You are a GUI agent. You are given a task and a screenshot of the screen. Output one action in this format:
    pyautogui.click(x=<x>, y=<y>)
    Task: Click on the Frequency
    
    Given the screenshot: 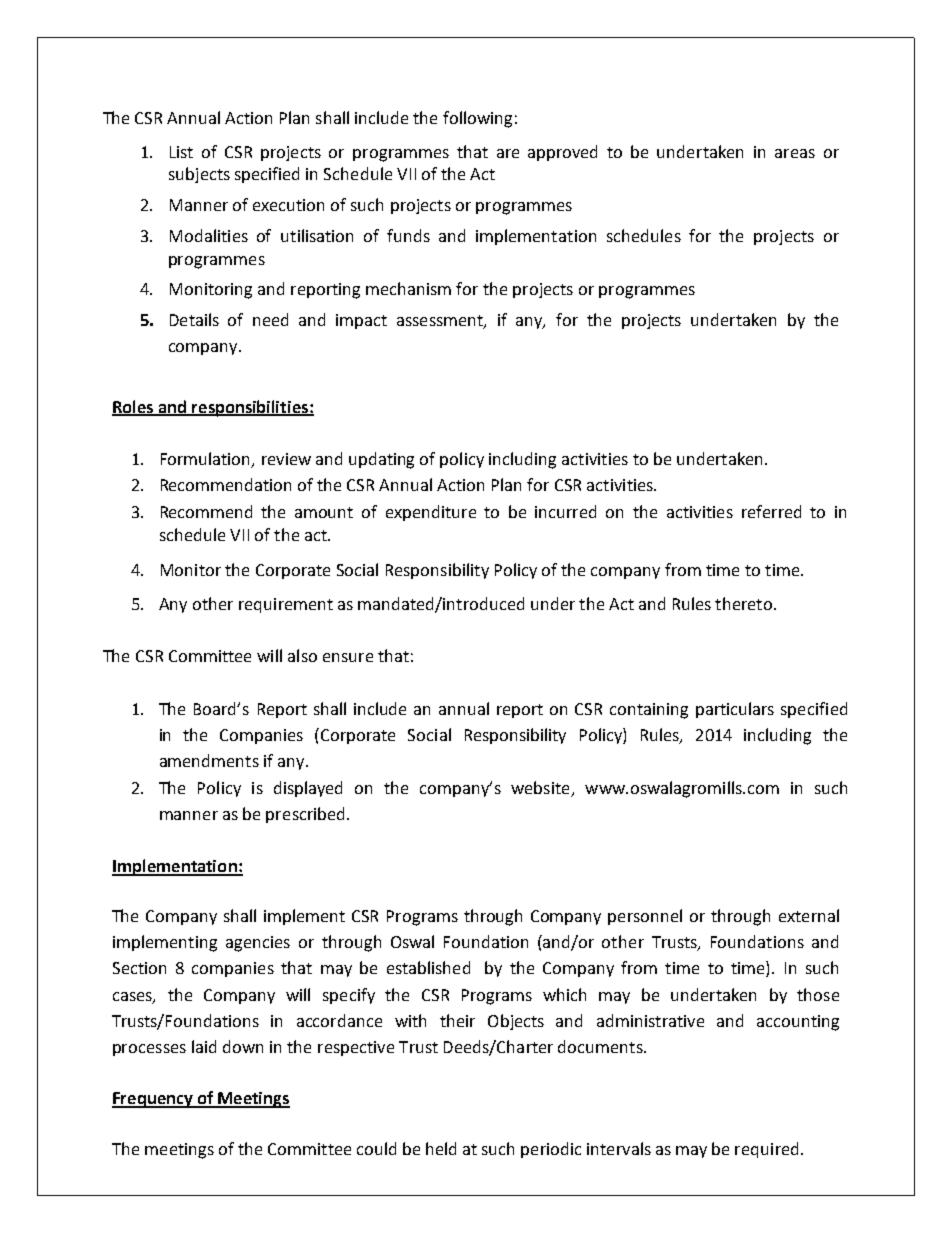 What is the action you would take?
    pyautogui.click(x=153, y=1100)
